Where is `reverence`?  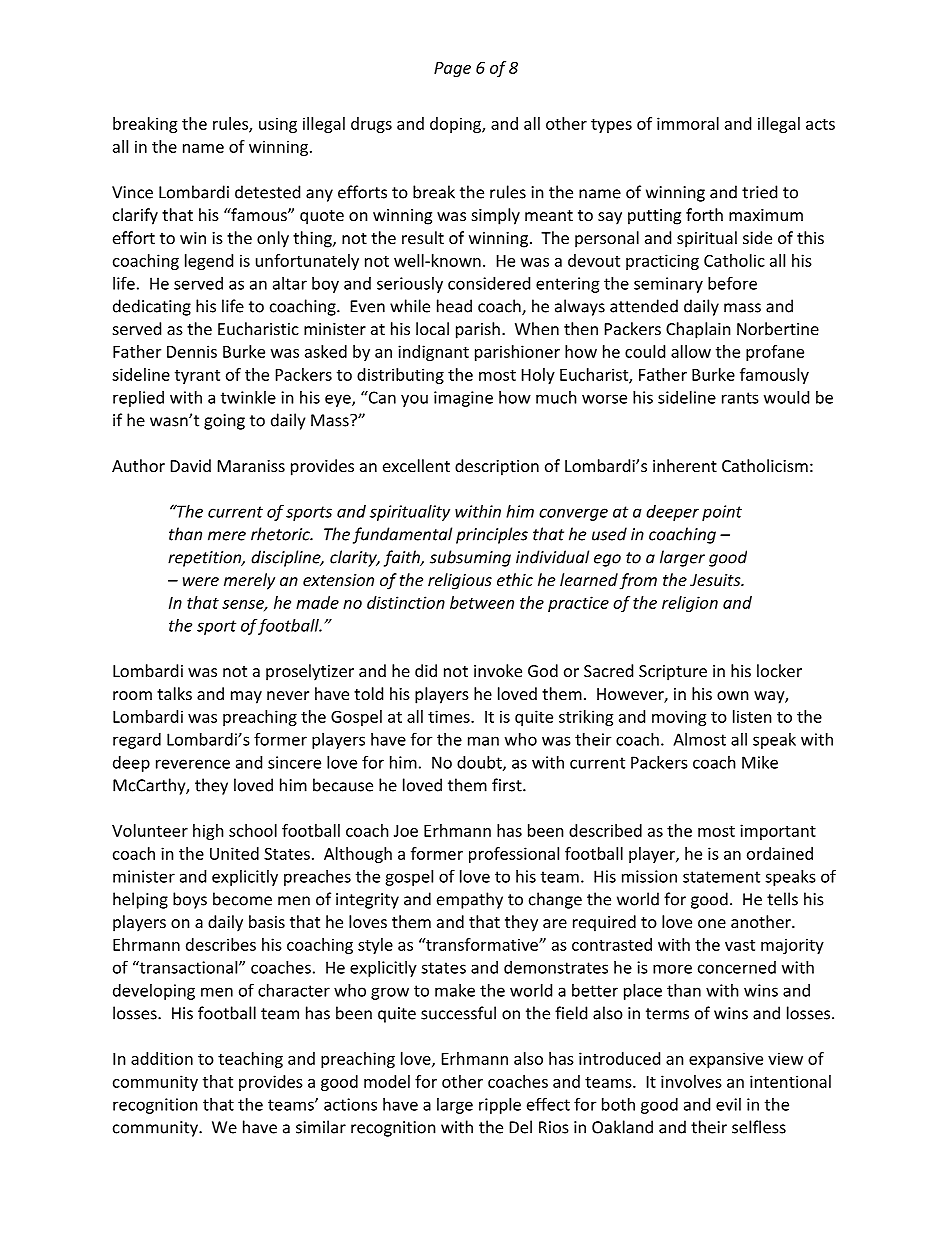 reverence is located at coordinates (193, 764).
